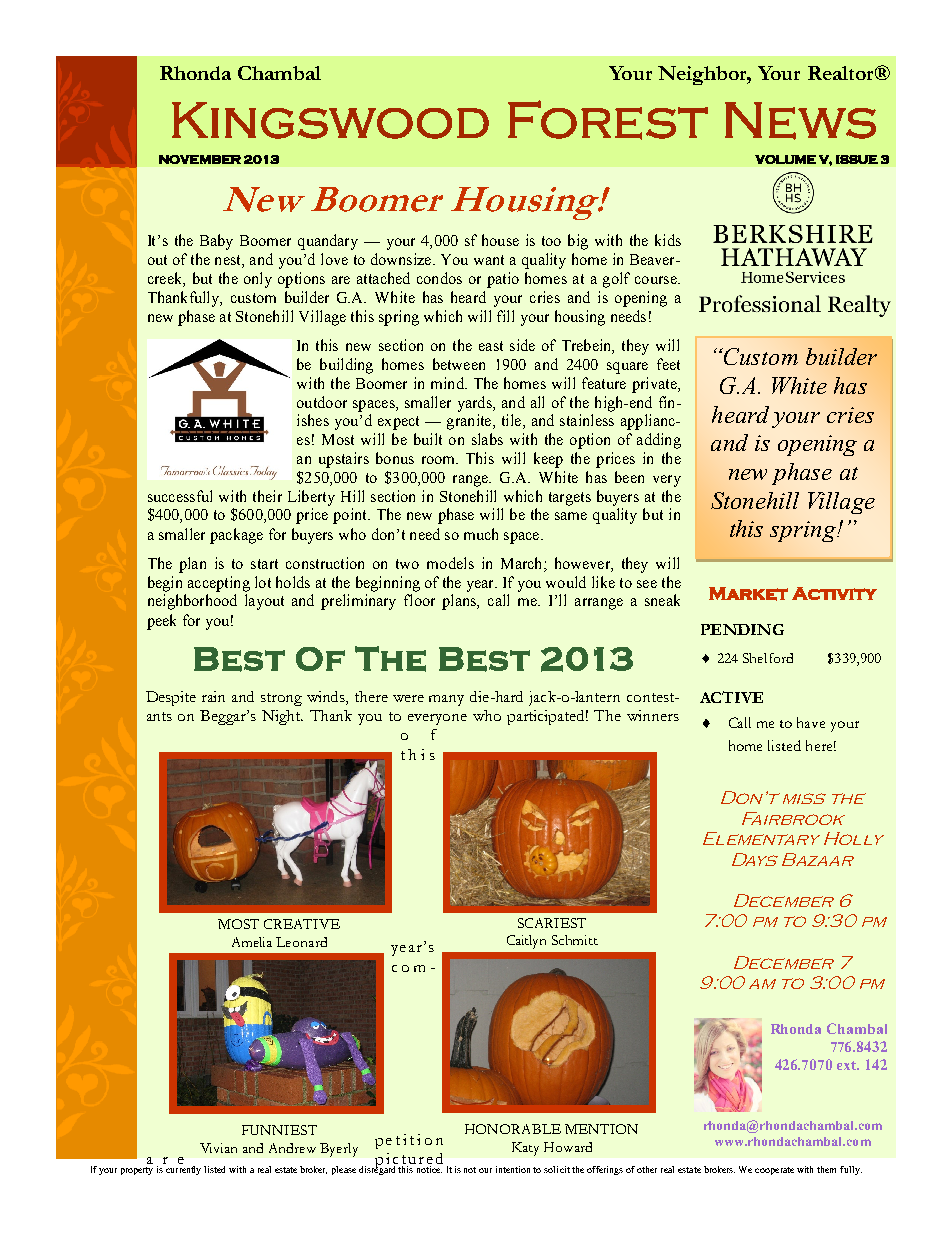  I want to click on Forest, so click(608, 120).
